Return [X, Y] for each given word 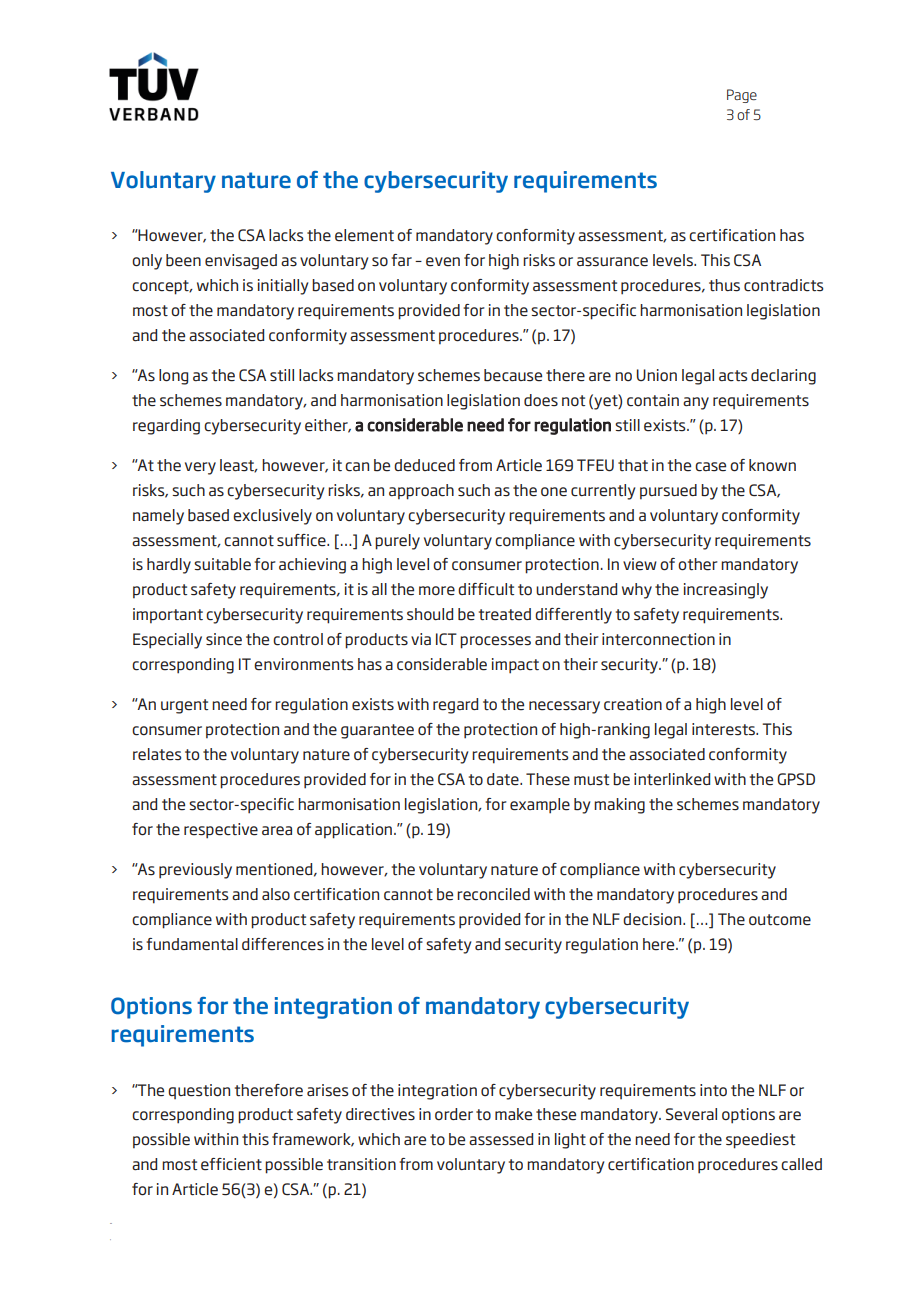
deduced [424, 465]
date [504, 779]
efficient [231, 1164]
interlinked [672, 779]
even [443, 262]
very [200, 468]
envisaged [241, 262]
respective [221, 831]
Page [742, 96]
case [710, 467]
